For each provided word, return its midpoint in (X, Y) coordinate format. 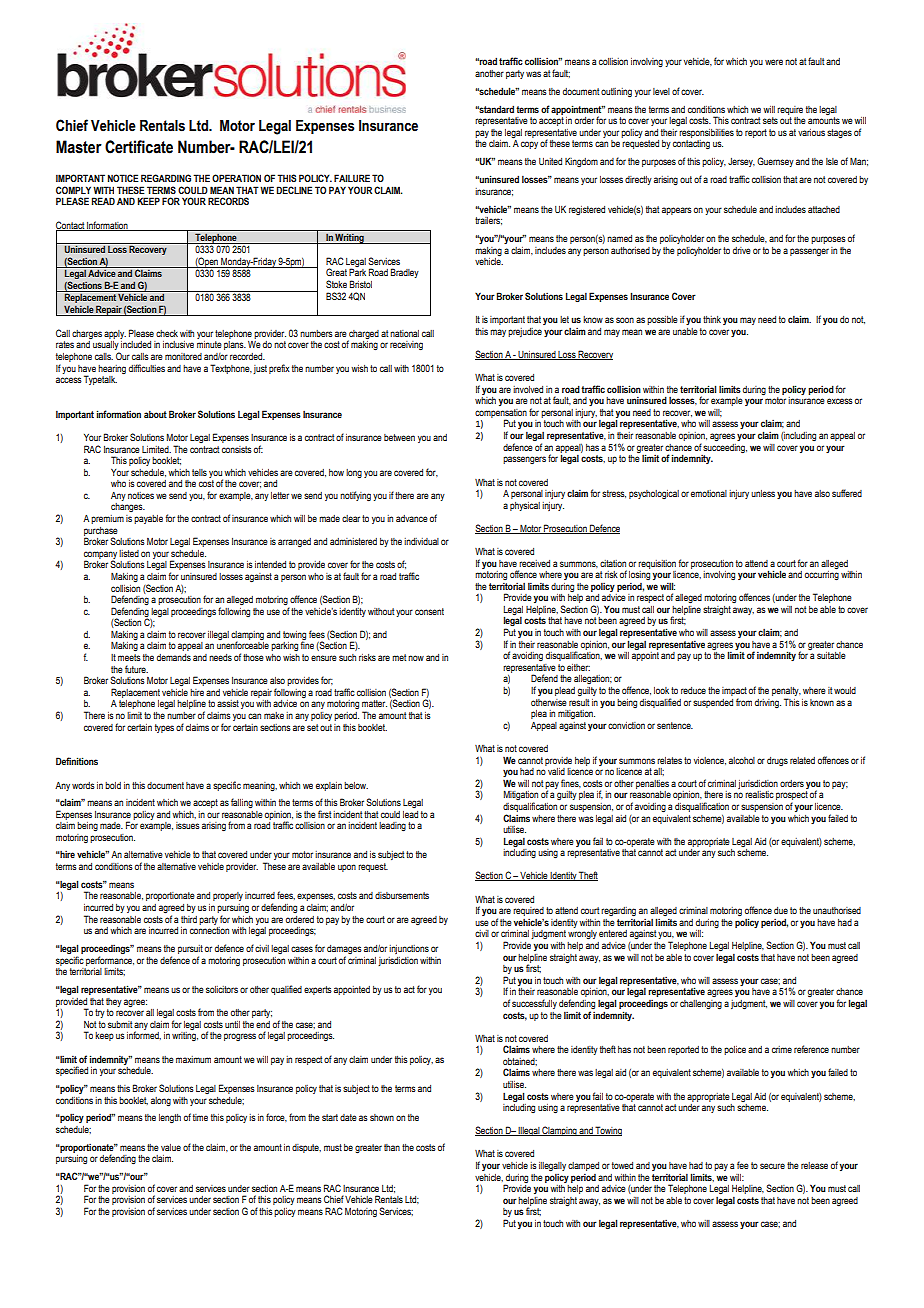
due (781, 910)
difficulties (147, 368)
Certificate (139, 147)
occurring (822, 575)
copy (529, 145)
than (392, 1147)
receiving (406, 345)
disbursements (402, 895)
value (171, 1147)
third (189, 919)
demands (174, 657)
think (712, 319)
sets (770, 120)
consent (429, 611)
